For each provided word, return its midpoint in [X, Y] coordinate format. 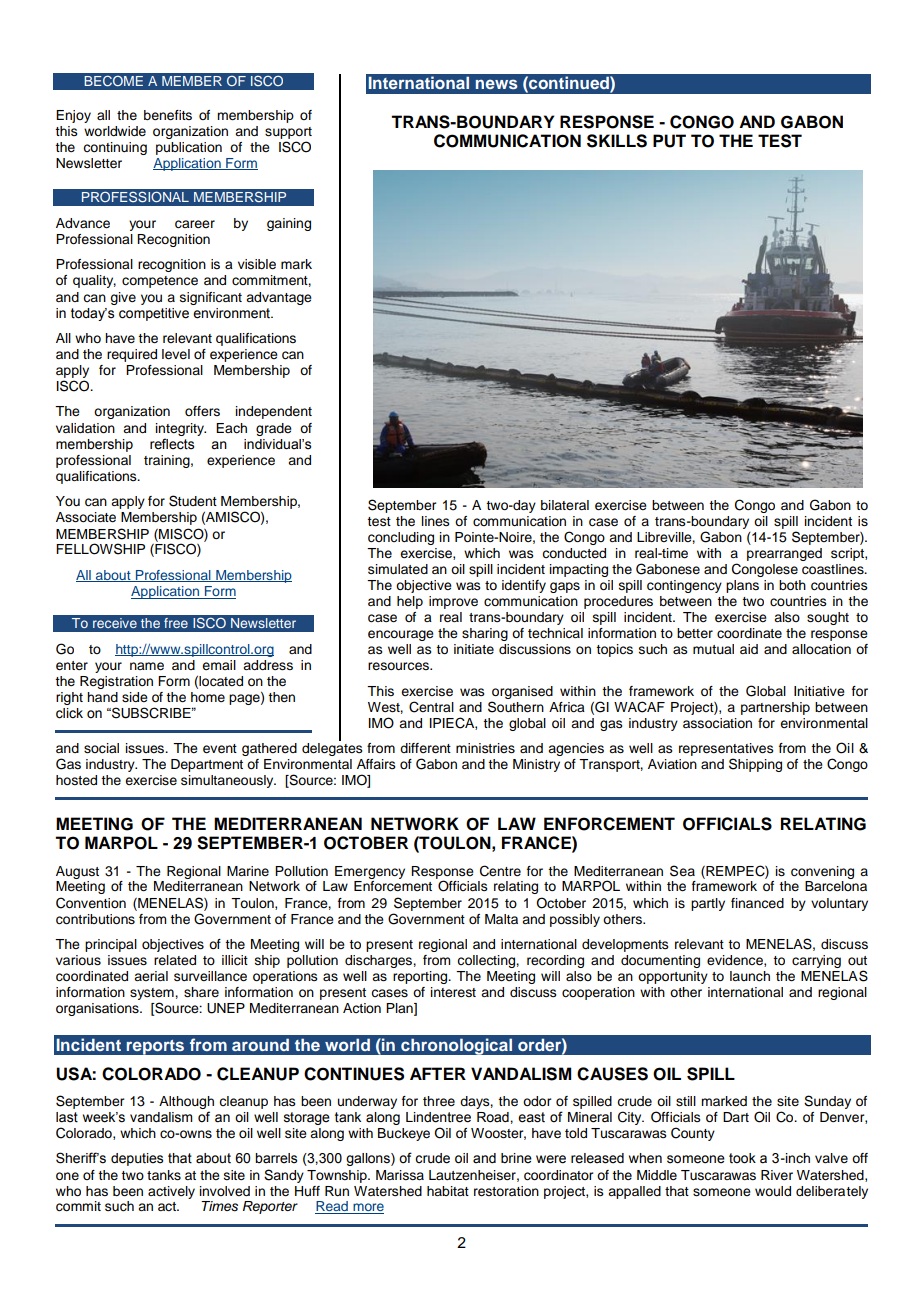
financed [757, 903]
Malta [501, 919]
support [288, 133]
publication [189, 148]
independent [274, 412]
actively [171, 1192]
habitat [448, 1191]
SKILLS [617, 141]
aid [749, 649]
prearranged [784, 554]
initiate [474, 649]
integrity [181, 429]
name [147, 666]
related [175, 960]
